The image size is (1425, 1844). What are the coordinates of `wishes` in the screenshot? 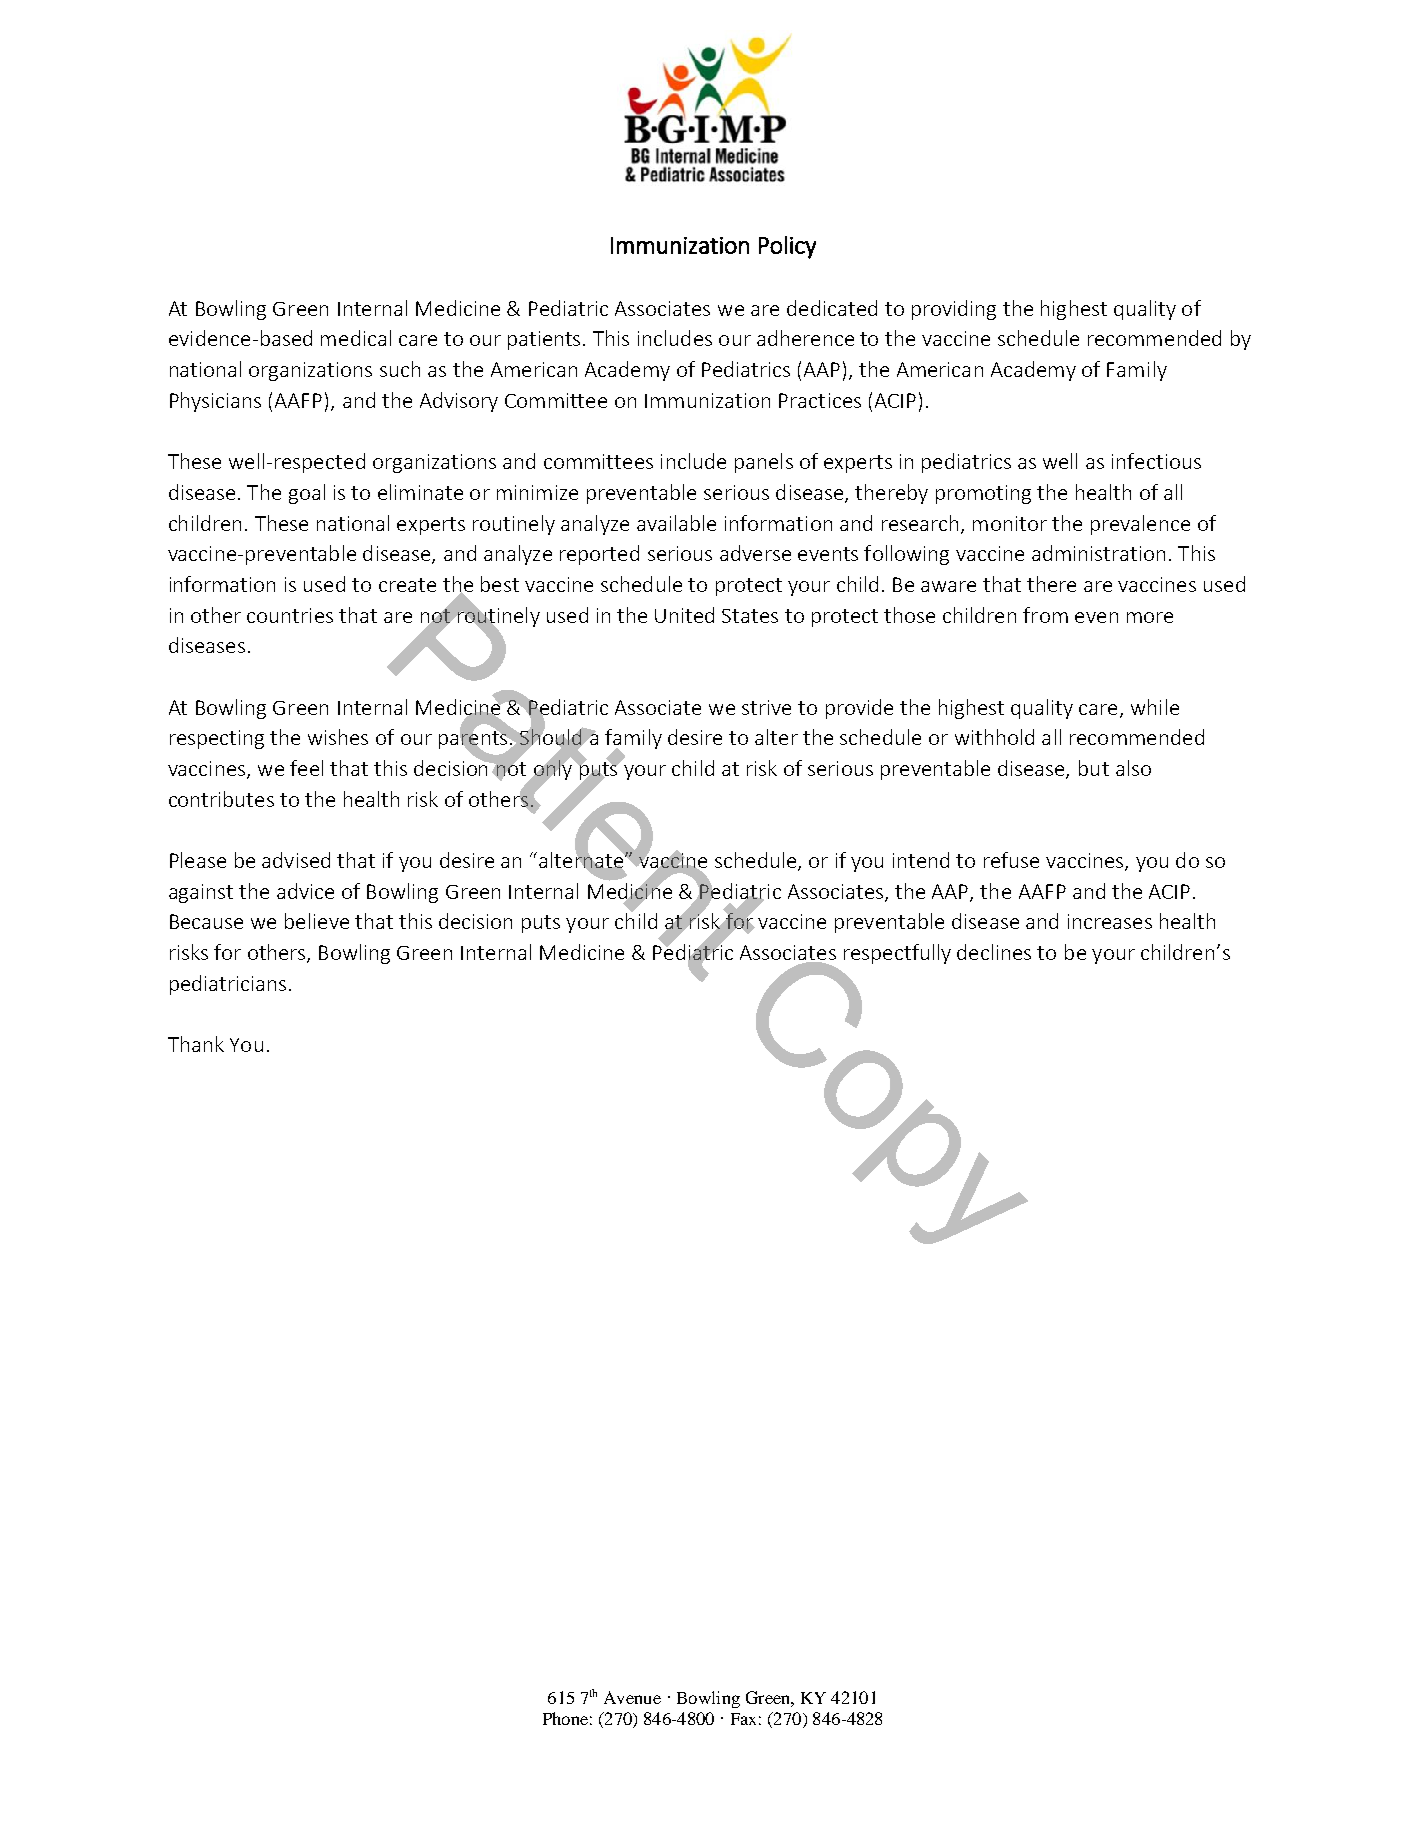 It's located at (338, 737).
